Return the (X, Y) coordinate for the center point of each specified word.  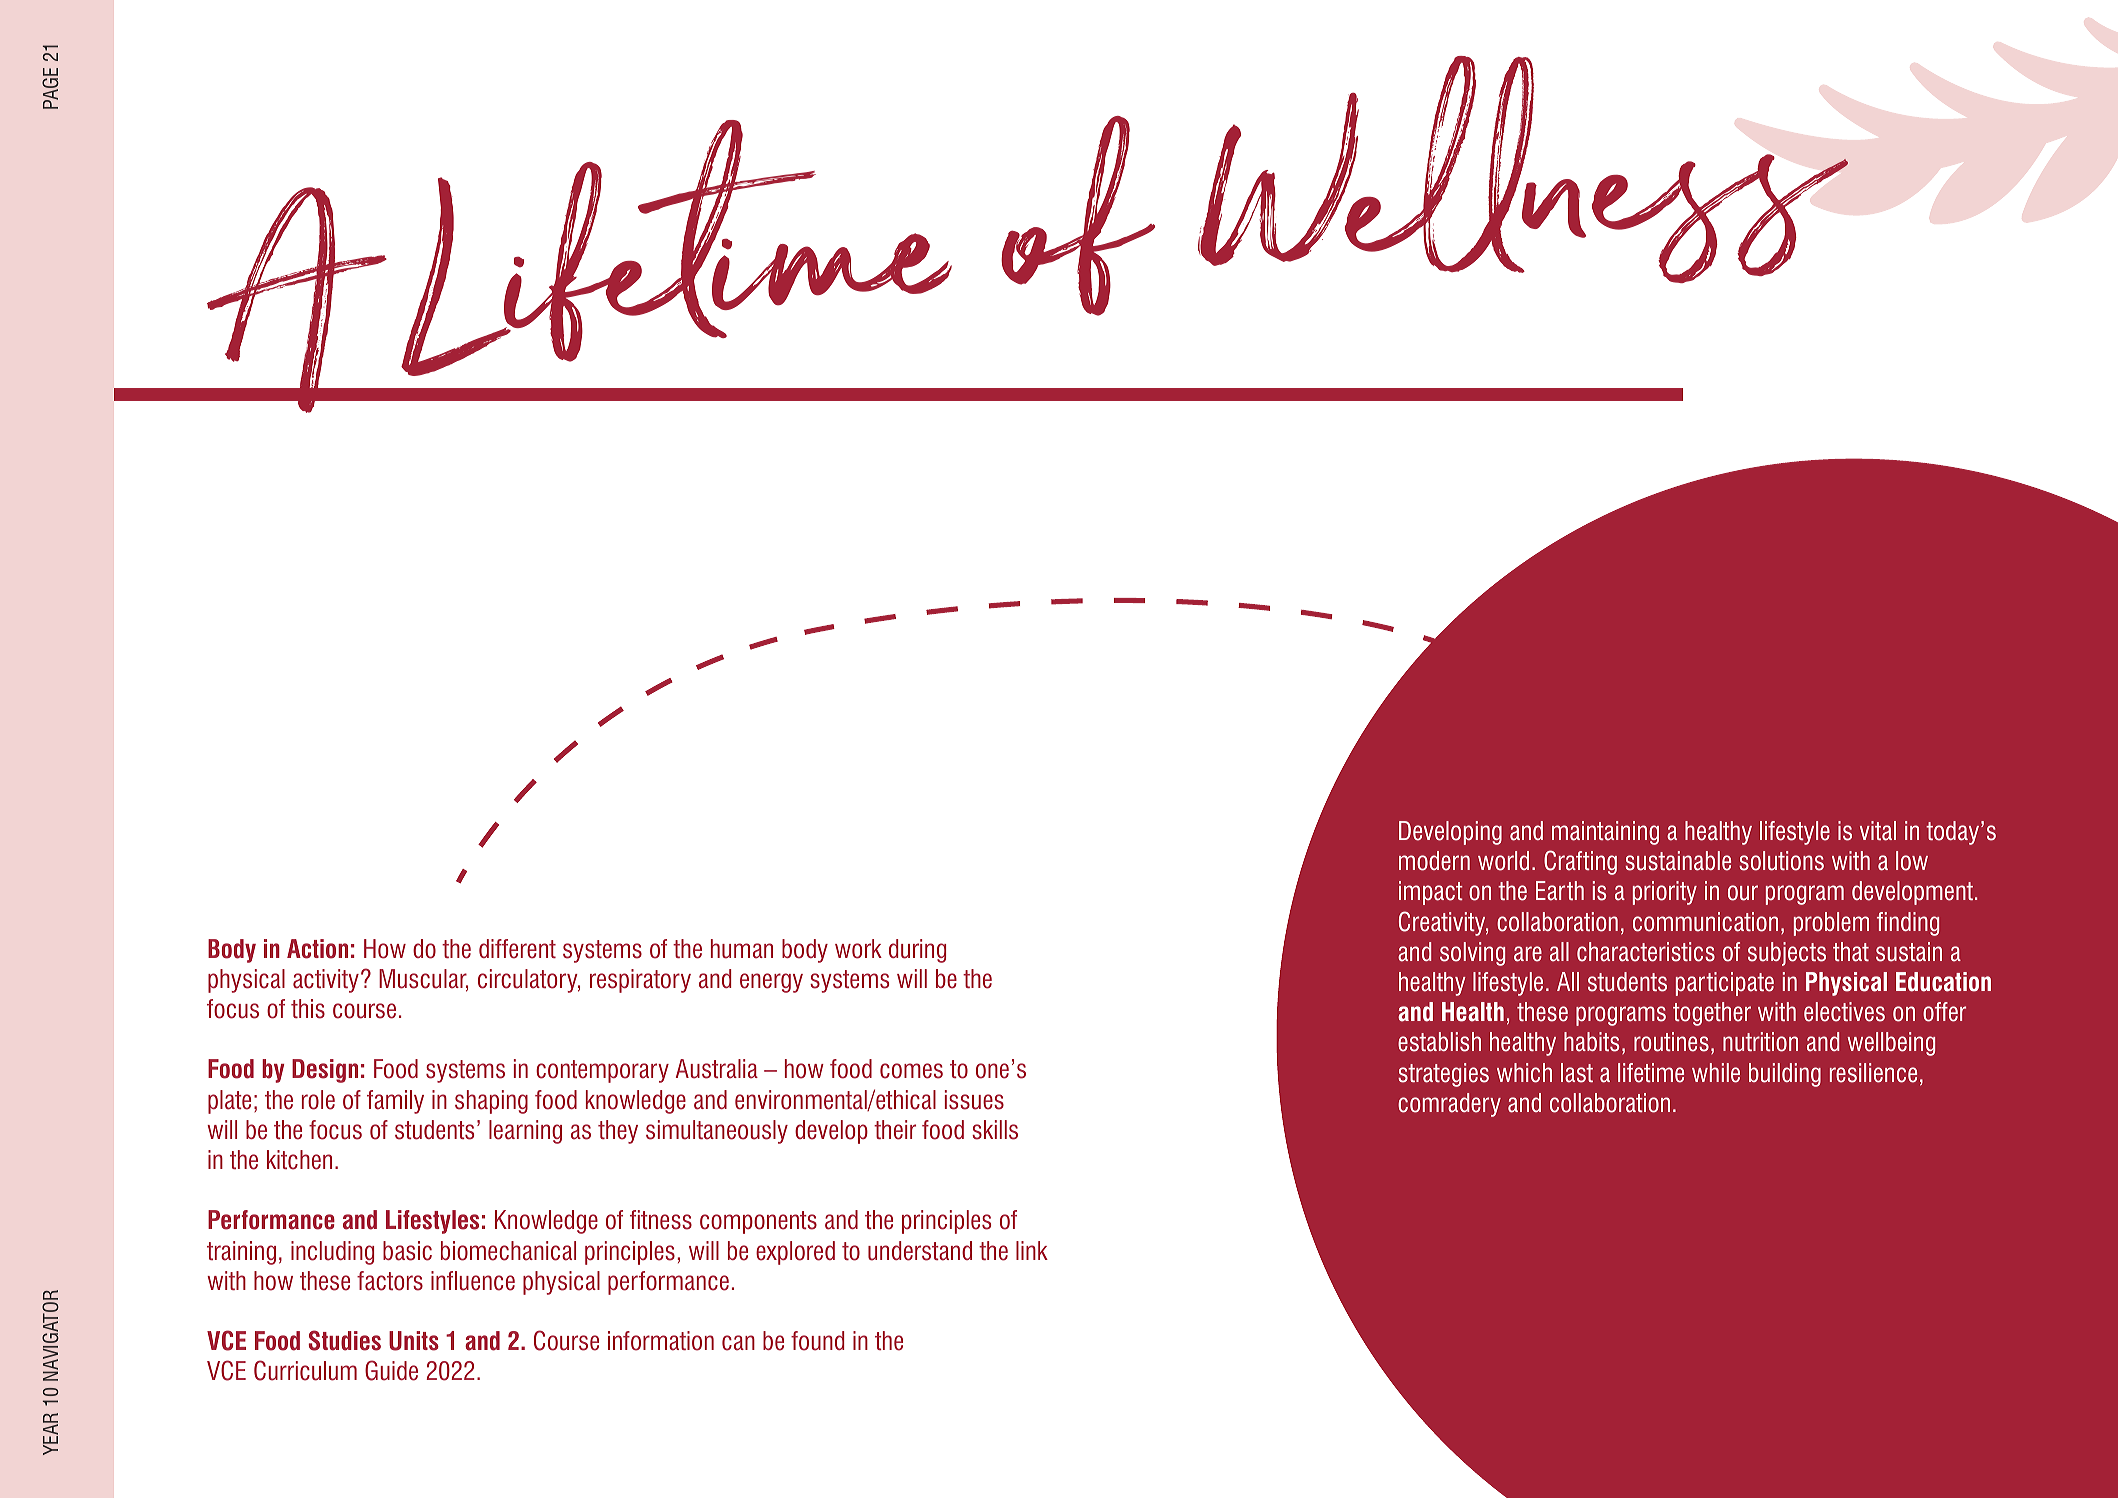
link (1032, 1250)
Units (414, 1341)
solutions (1781, 861)
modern (1434, 861)
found (817, 1341)
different (517, 949)
